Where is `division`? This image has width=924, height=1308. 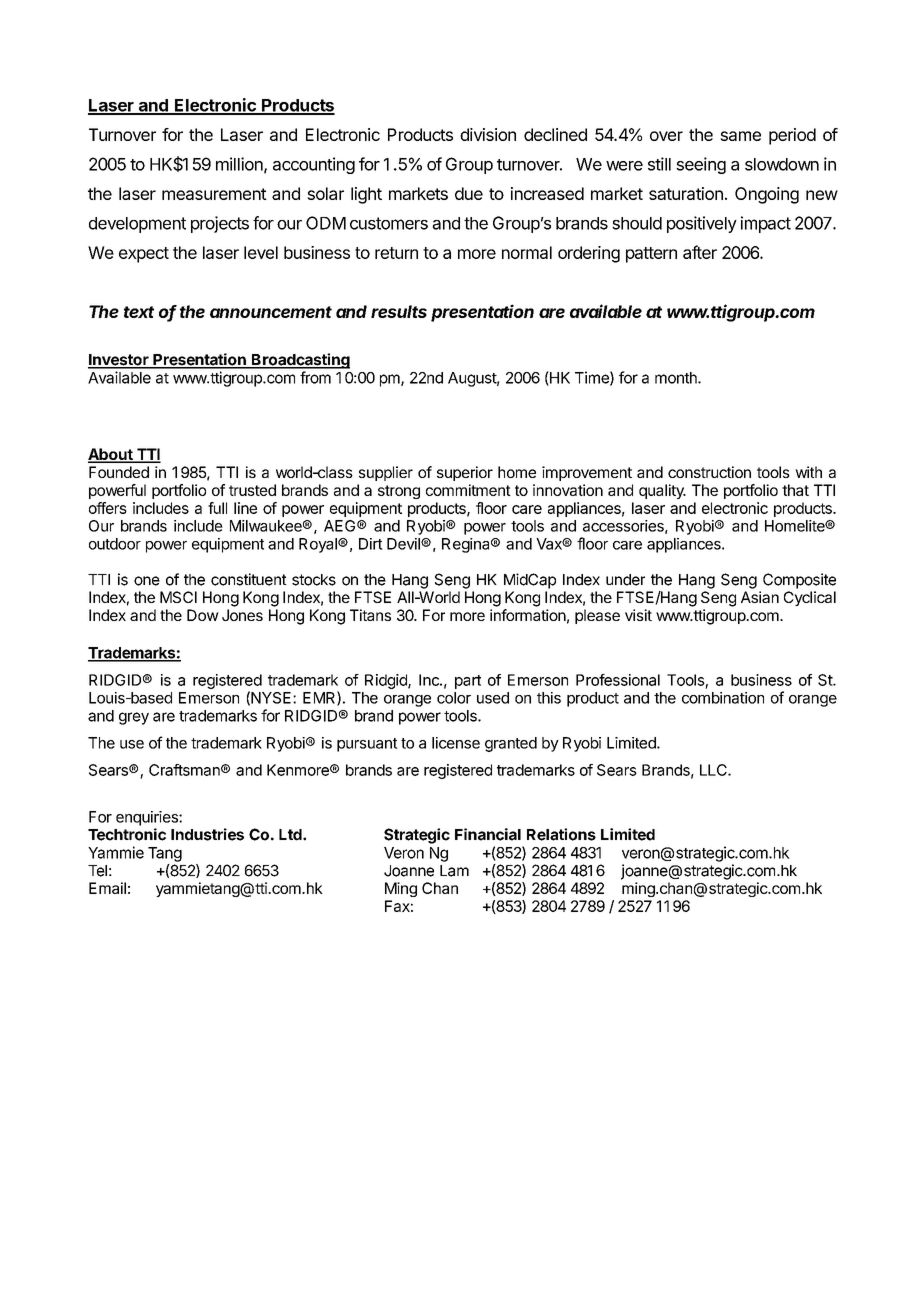 division is located at coordinates (488, 134).
